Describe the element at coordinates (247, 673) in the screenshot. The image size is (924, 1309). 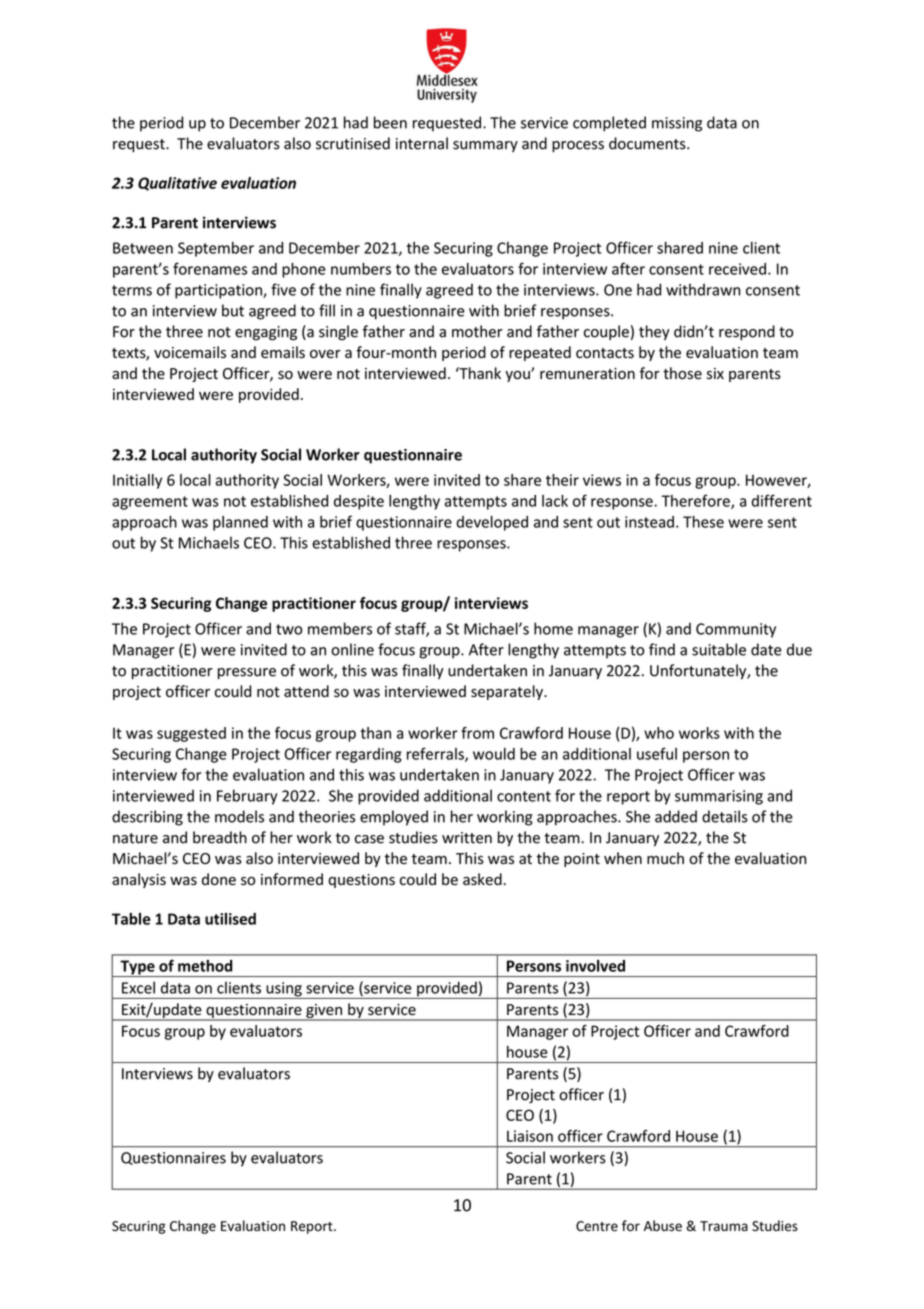
I see `pressure` at that location.
